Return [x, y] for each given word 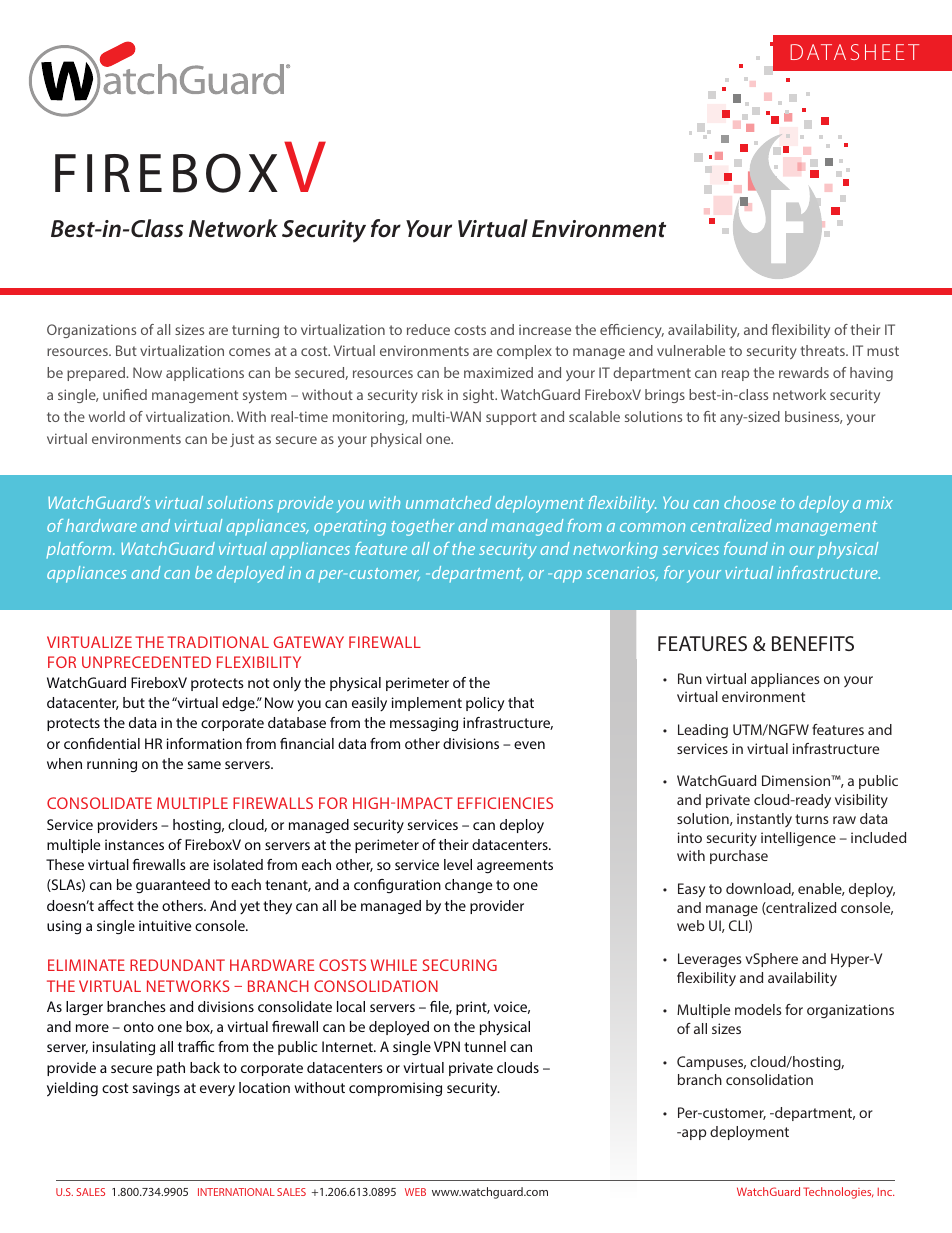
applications [205, 374]
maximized [498, 372]
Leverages [710, 960]
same [204, 765]
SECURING [460, 965]
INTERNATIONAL [236, 1192]
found [746, 548]
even [529, 745]
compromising [395, 1089]
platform [80, 550]
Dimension [797, 780]
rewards [804, 372]
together [423, 527]
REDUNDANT [177, 965]
